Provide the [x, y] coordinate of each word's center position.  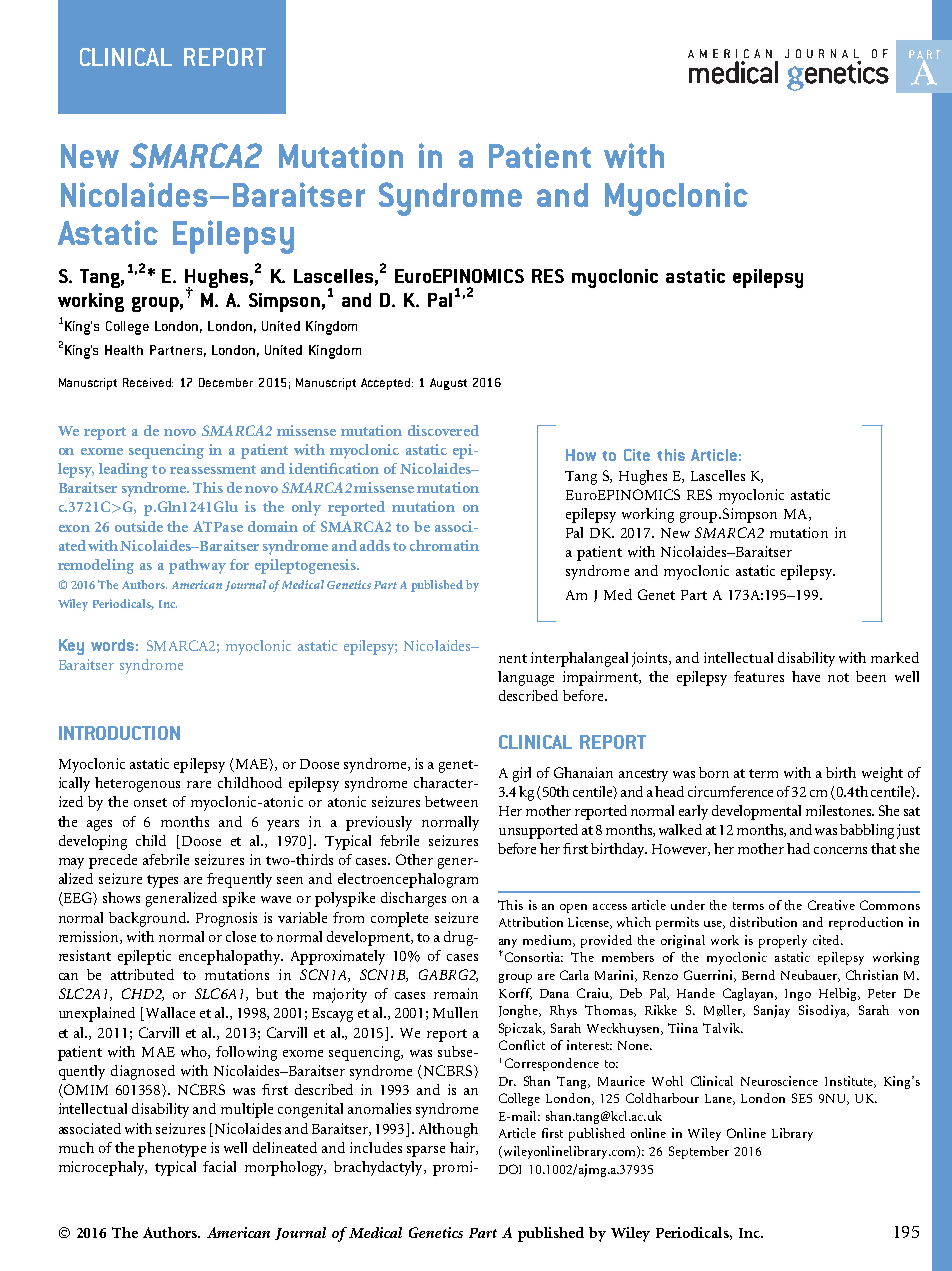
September [699, 1152]
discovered [443, 430]
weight [882, 774]
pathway [197, 566]
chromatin [444, 545]
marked [895, 657]
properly [783, 941]
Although [448, 1130]
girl [522, 774]
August [448, 384]
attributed [142, 974]
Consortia [532, 956]
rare [199, 784]
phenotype [172, 1149]
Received [148, 382]
